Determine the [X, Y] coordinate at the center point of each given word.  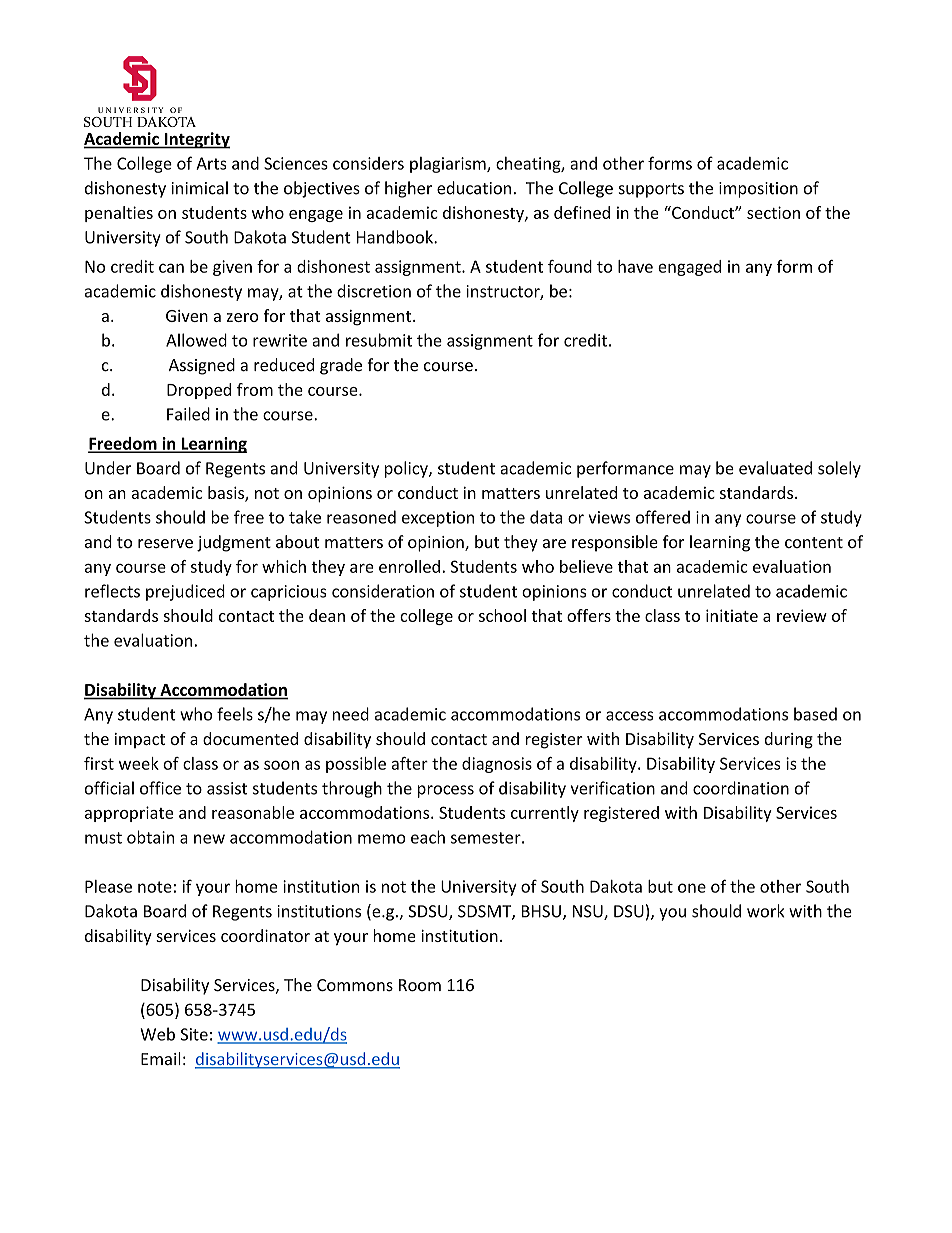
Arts [211, 163]
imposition [758, 190]
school [502, 615]
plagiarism [449, 165]
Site [194, 1034]
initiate [732, 615]
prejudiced [185, 592]
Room [420, 985]
